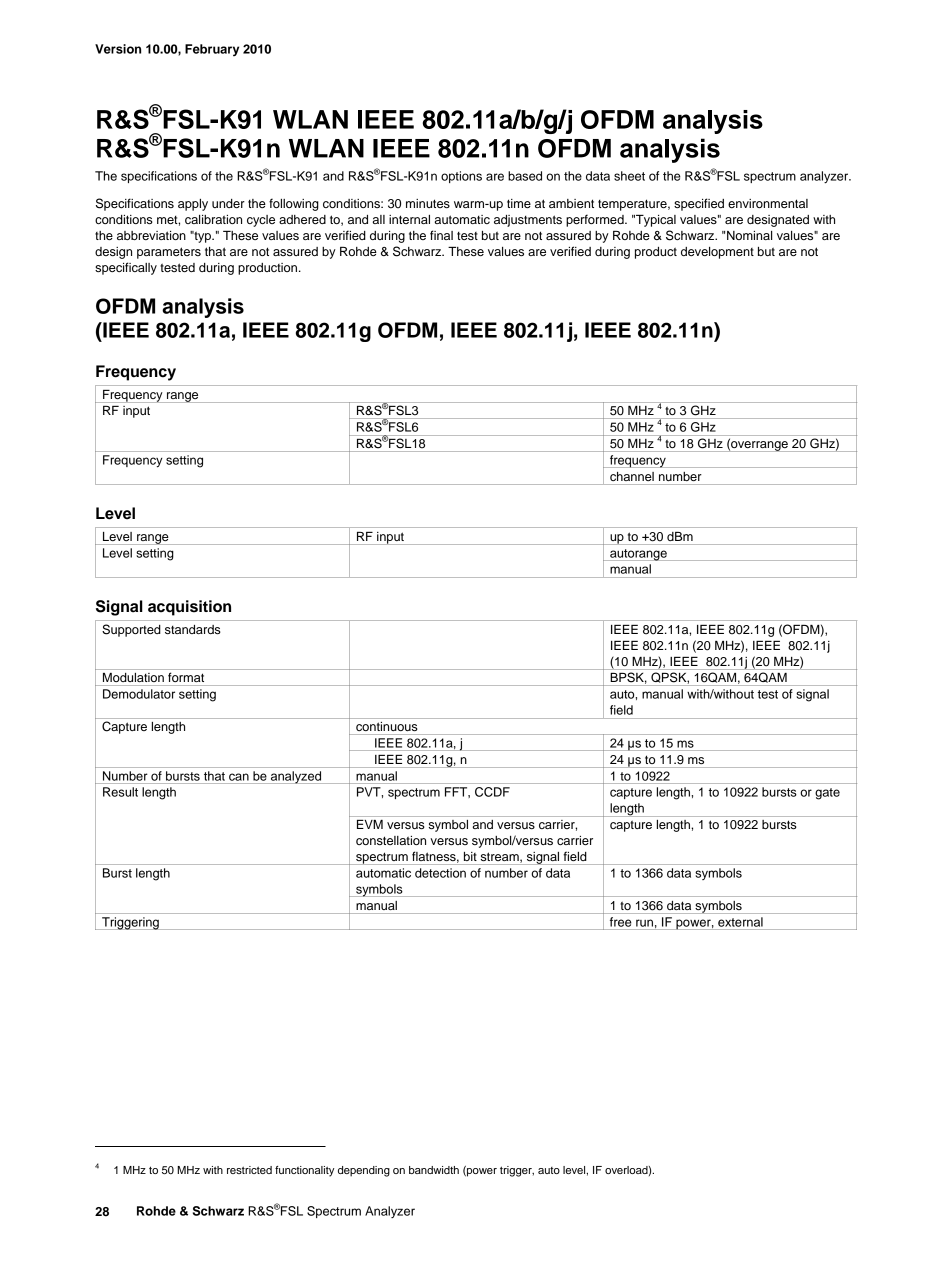  I want to click on can, so click(239, 777).
